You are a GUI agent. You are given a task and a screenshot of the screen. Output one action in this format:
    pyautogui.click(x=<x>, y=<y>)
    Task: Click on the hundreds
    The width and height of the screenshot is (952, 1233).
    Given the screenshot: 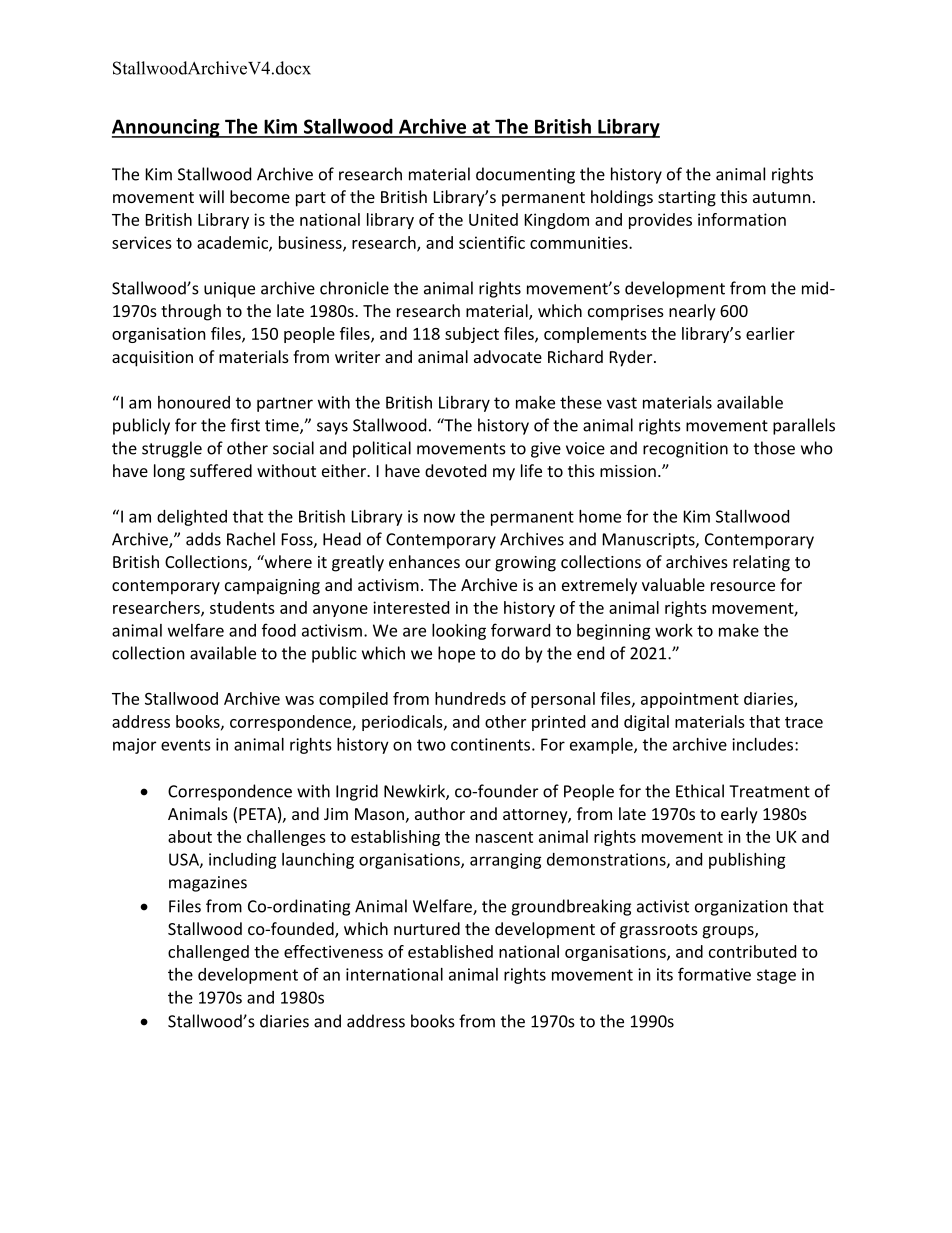 What is the action you would take?
    pyautogui.click(x=470, y=698)
